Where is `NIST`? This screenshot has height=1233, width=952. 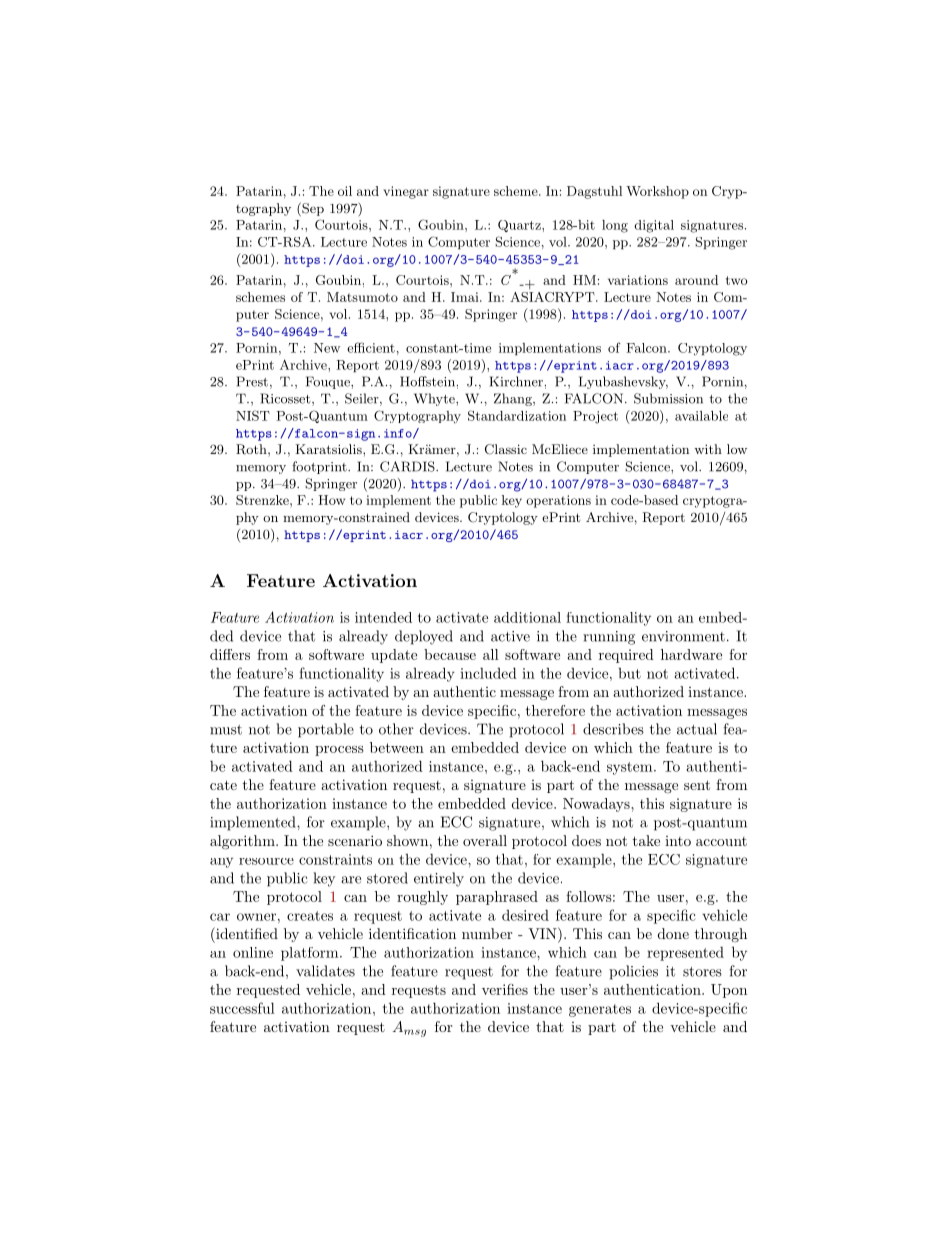
NIST is located at coordinates (253, 415).
